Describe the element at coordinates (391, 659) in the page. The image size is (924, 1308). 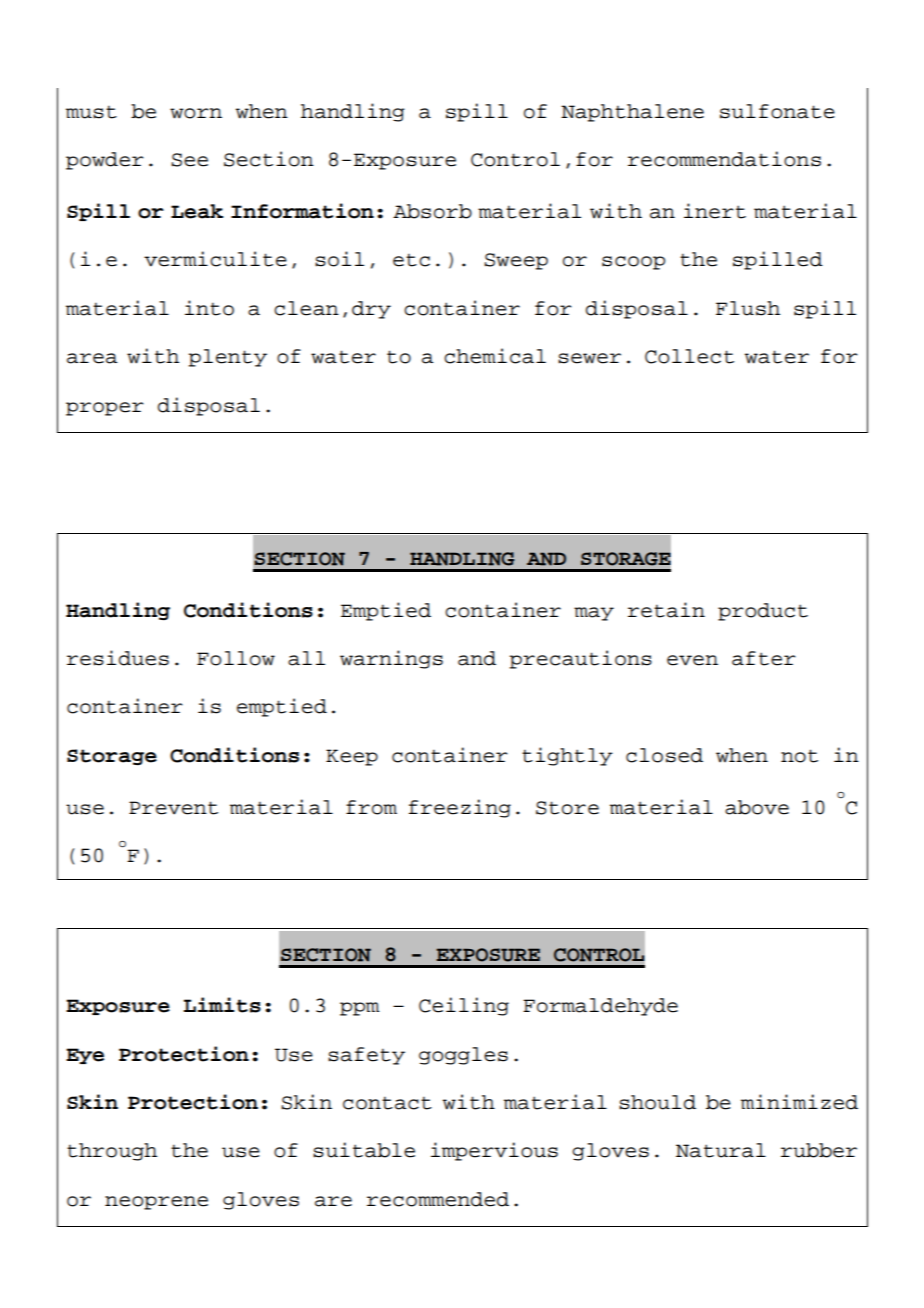
I see `warnings` at that location.
